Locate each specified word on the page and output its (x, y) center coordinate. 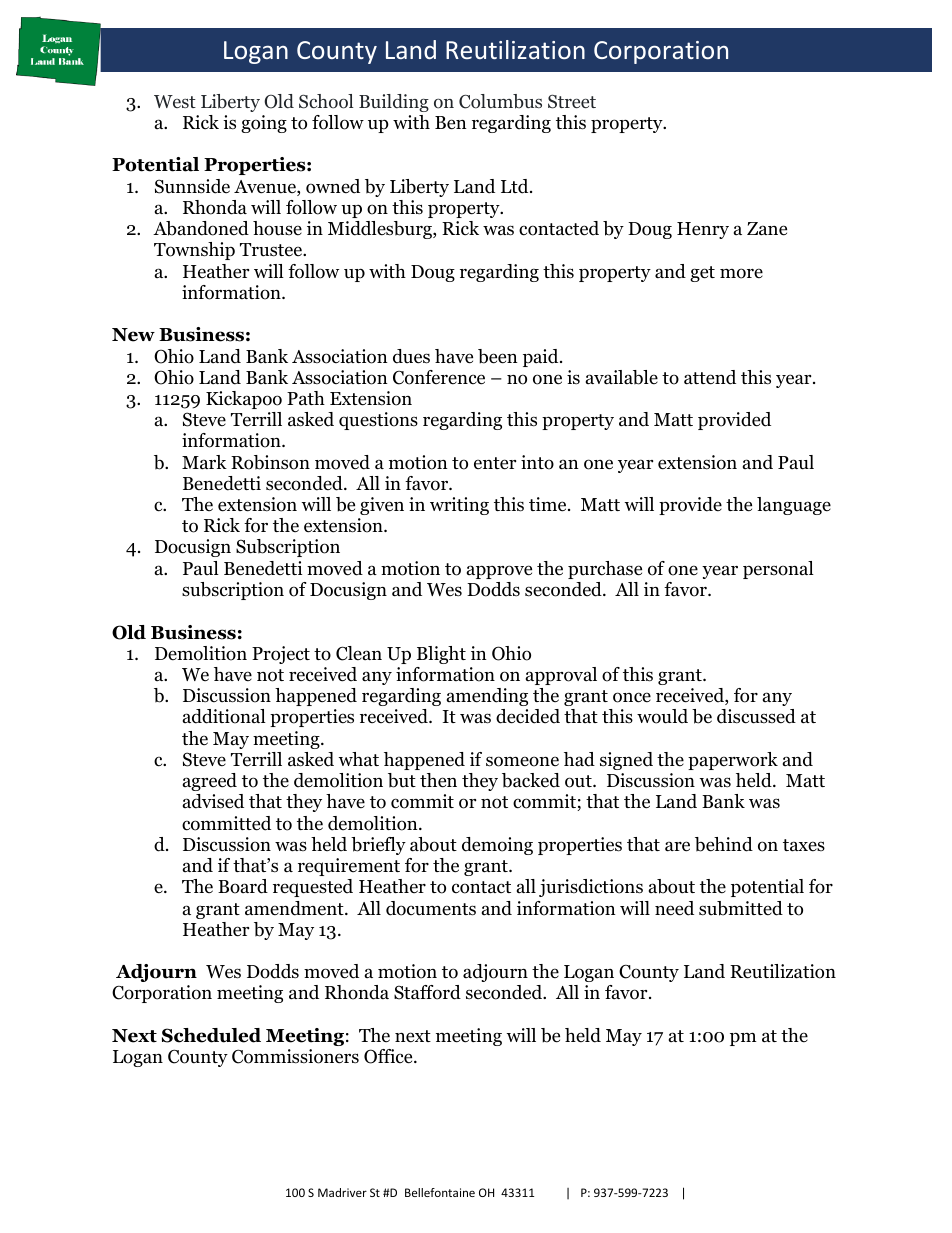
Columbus (500, 101)
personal (778, 570)
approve (499, 572)
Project (281, 655)
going (264, 124)
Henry (703, 230)
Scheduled (211, 1035)
